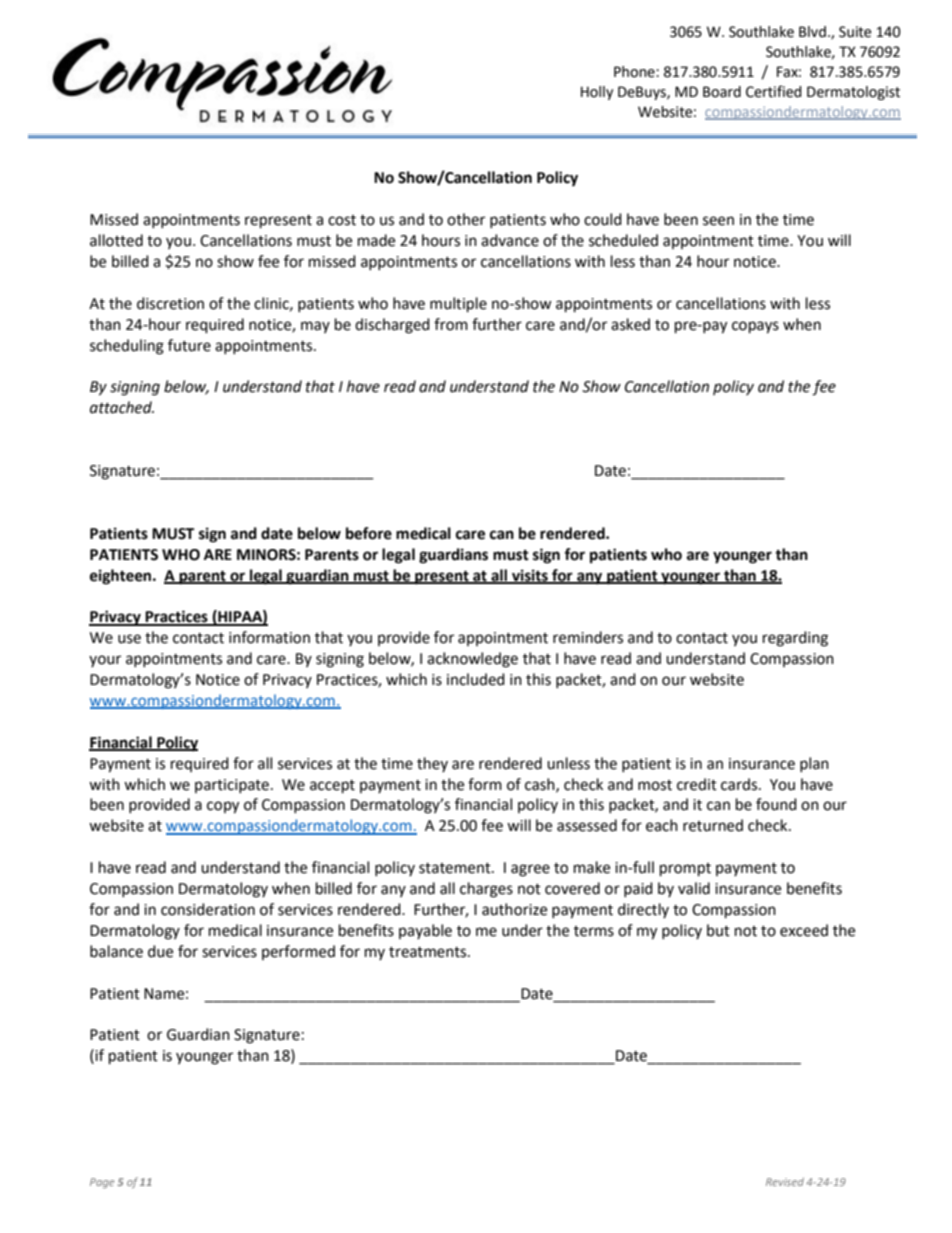  What do you see at coordinates (774, 91) in the screenshot?
I see `Certified` at bounding box center [774, 91].
